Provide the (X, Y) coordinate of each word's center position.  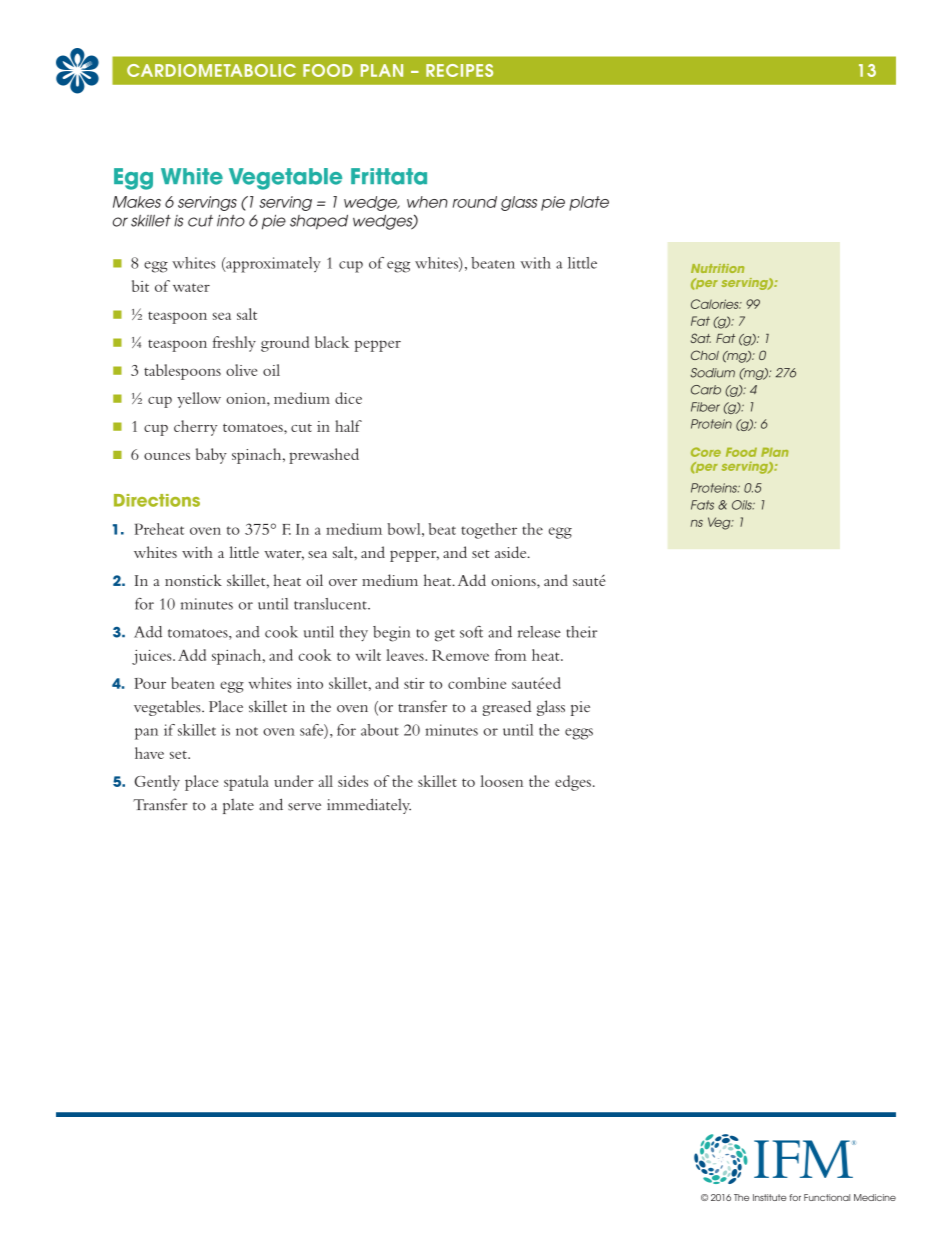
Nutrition (717, 268)
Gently (157, 783)
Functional (827, 1197)
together (489, 531)
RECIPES (459, 70)
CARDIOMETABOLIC (211, 70)
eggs (579, 734)
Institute (770, 1197)
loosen (501, 781)
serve (304, 807)
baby (211, 456)
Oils (743, 505)
